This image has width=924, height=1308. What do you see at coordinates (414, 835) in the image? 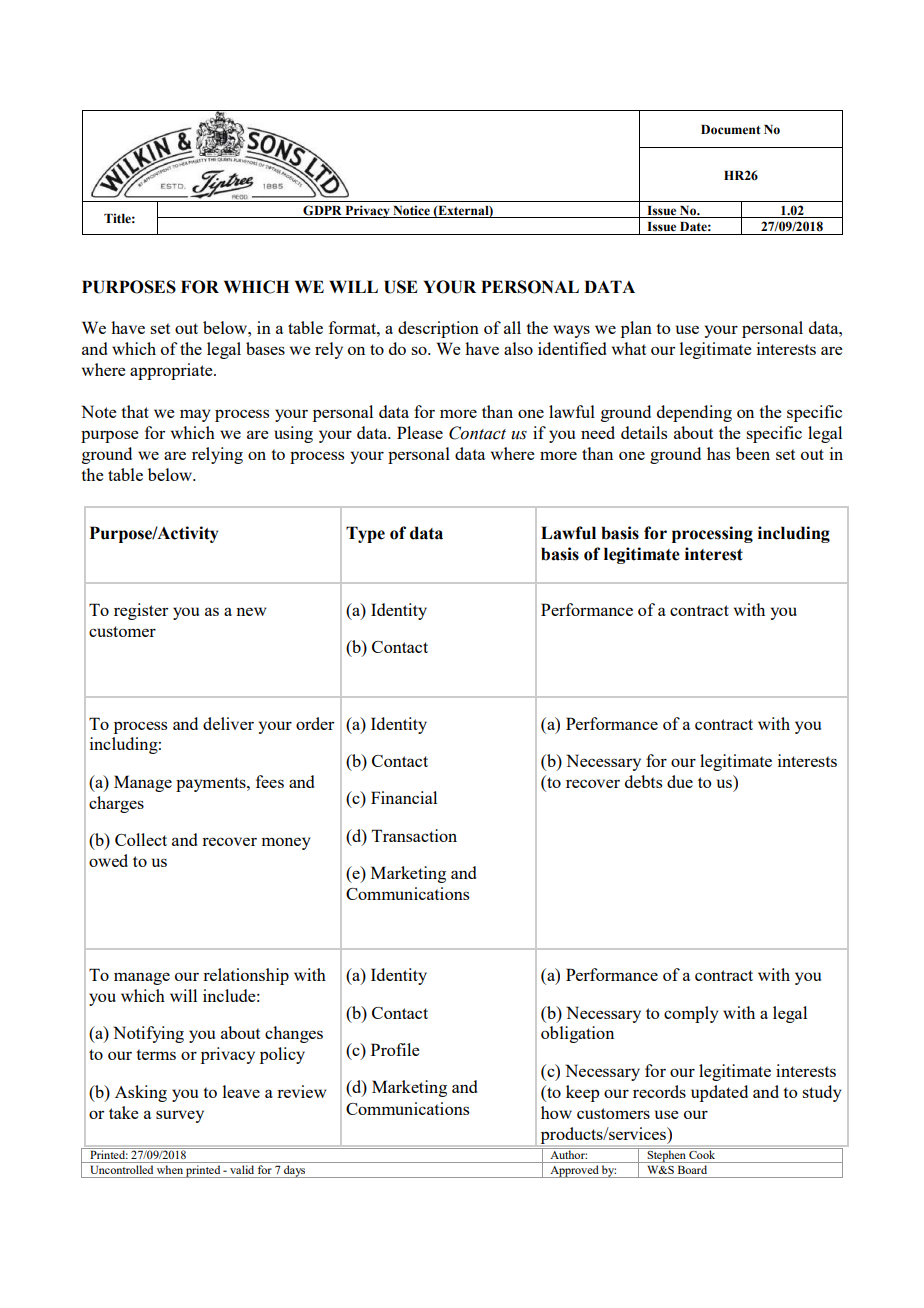
I see `Transaction` at bounding box center [414, 835].
